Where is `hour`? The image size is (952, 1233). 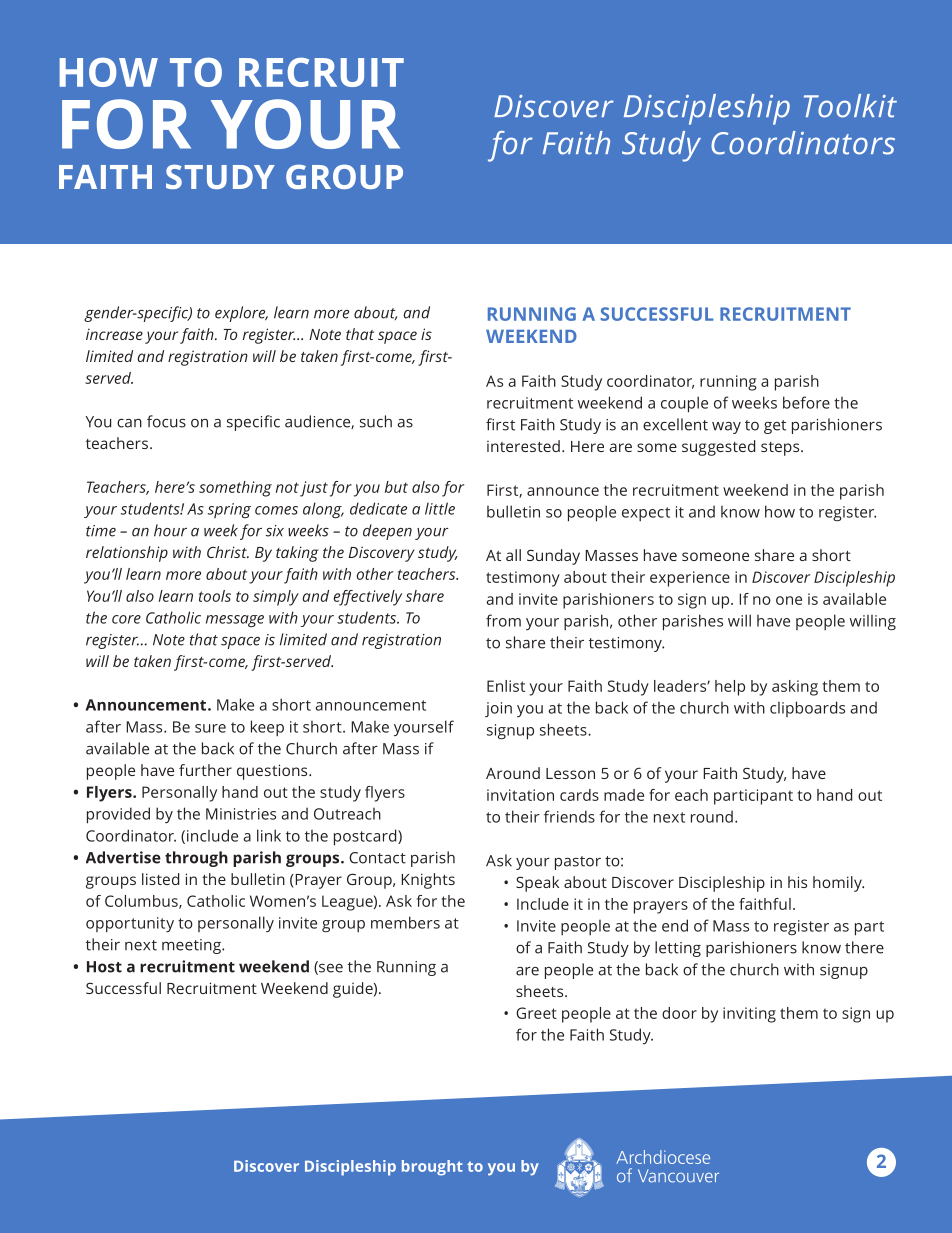
hour is located at coordinates (170, 530).
